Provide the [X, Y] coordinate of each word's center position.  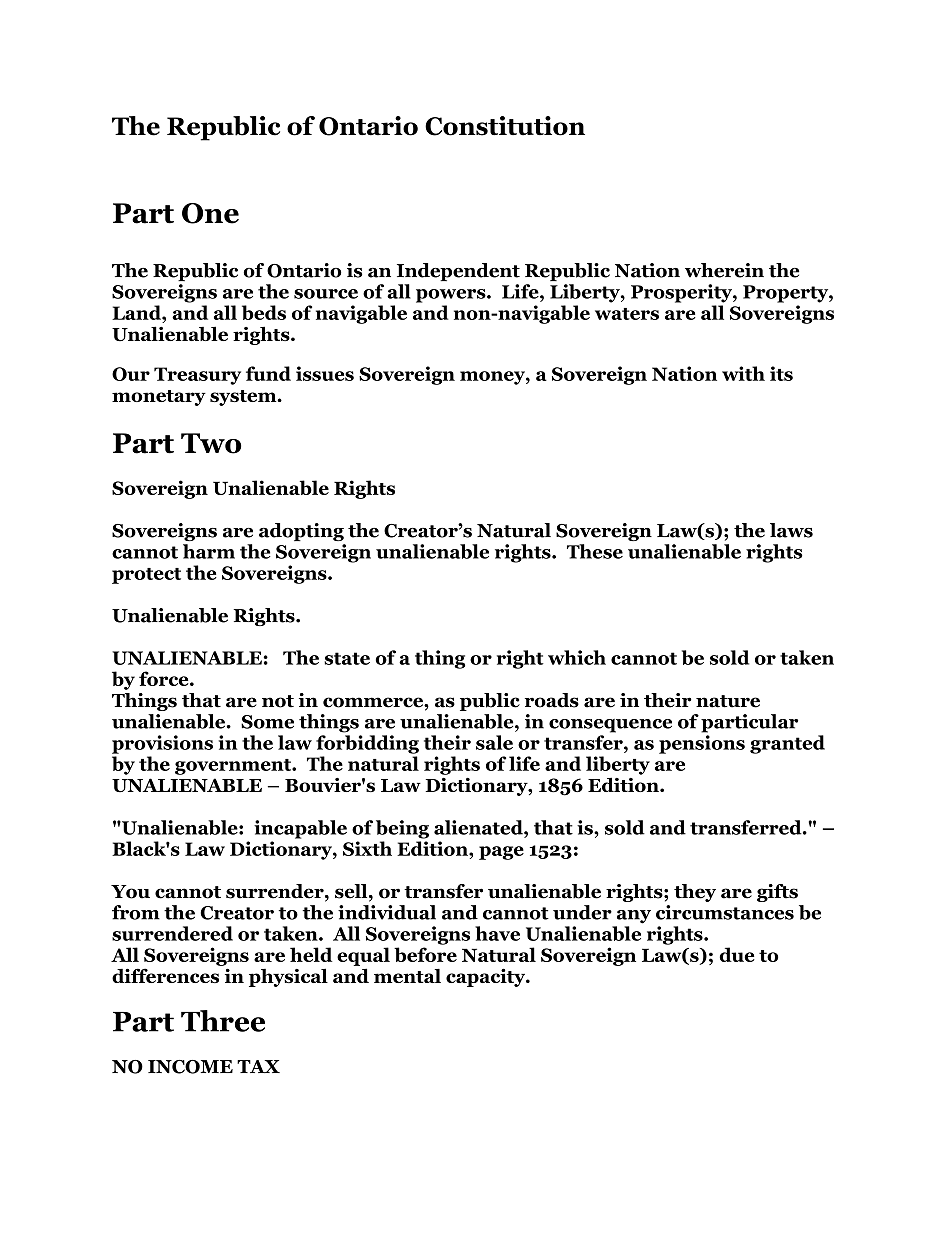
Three [223, 1021]
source [326, 294]
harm [209, 551]
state [347, 658]
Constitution [505, 126]
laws [791, 530]
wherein [724, 270]
